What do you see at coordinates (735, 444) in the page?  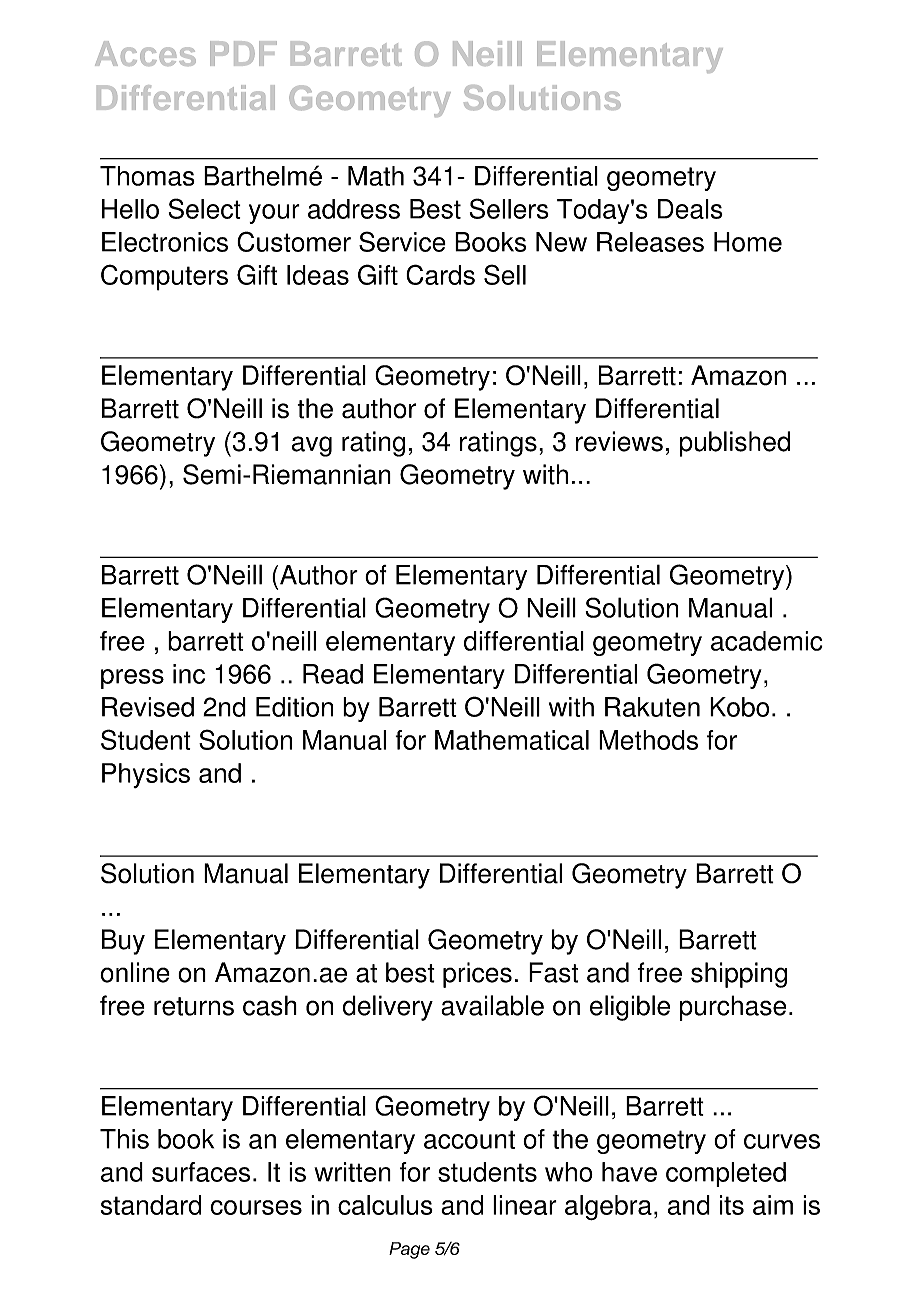 I see `published` at bounding box center [735, 444].
